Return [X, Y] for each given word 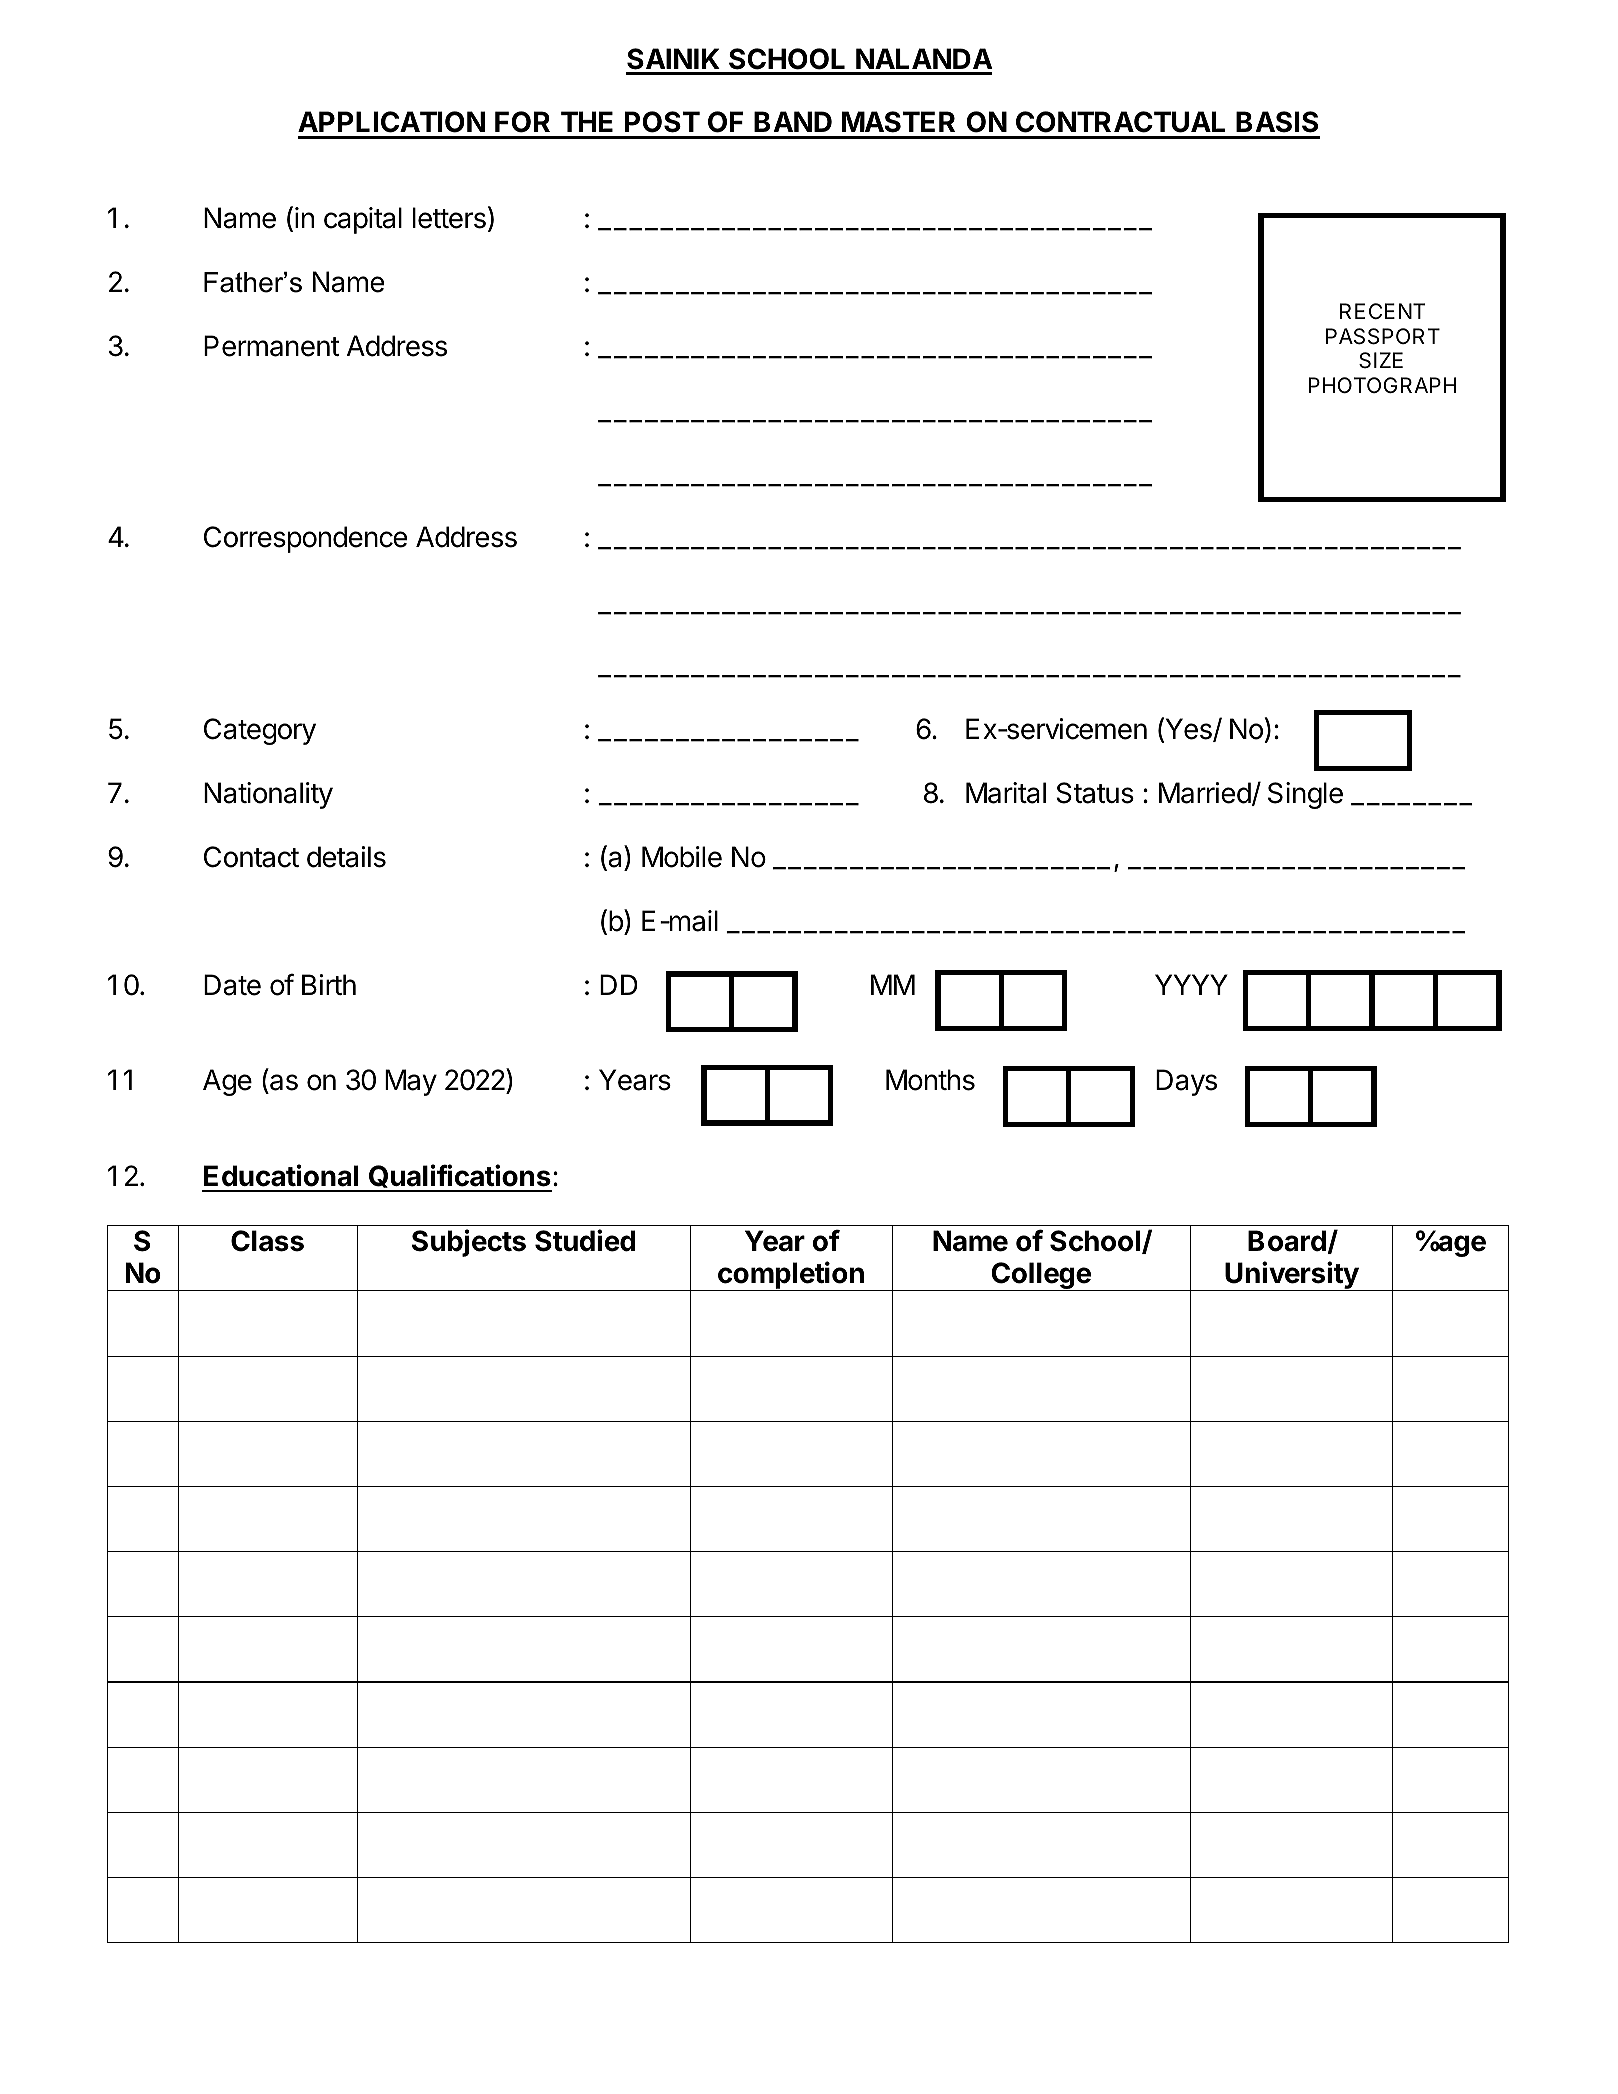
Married [1205, 793]
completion [791, 1276]
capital [363, 220]
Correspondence [305, 539]
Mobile [682, 857]
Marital [1006, 793]
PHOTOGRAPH [1382, 385]
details [346, 857]
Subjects [469, 1243]
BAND [793, 121]
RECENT [1383, 311]
